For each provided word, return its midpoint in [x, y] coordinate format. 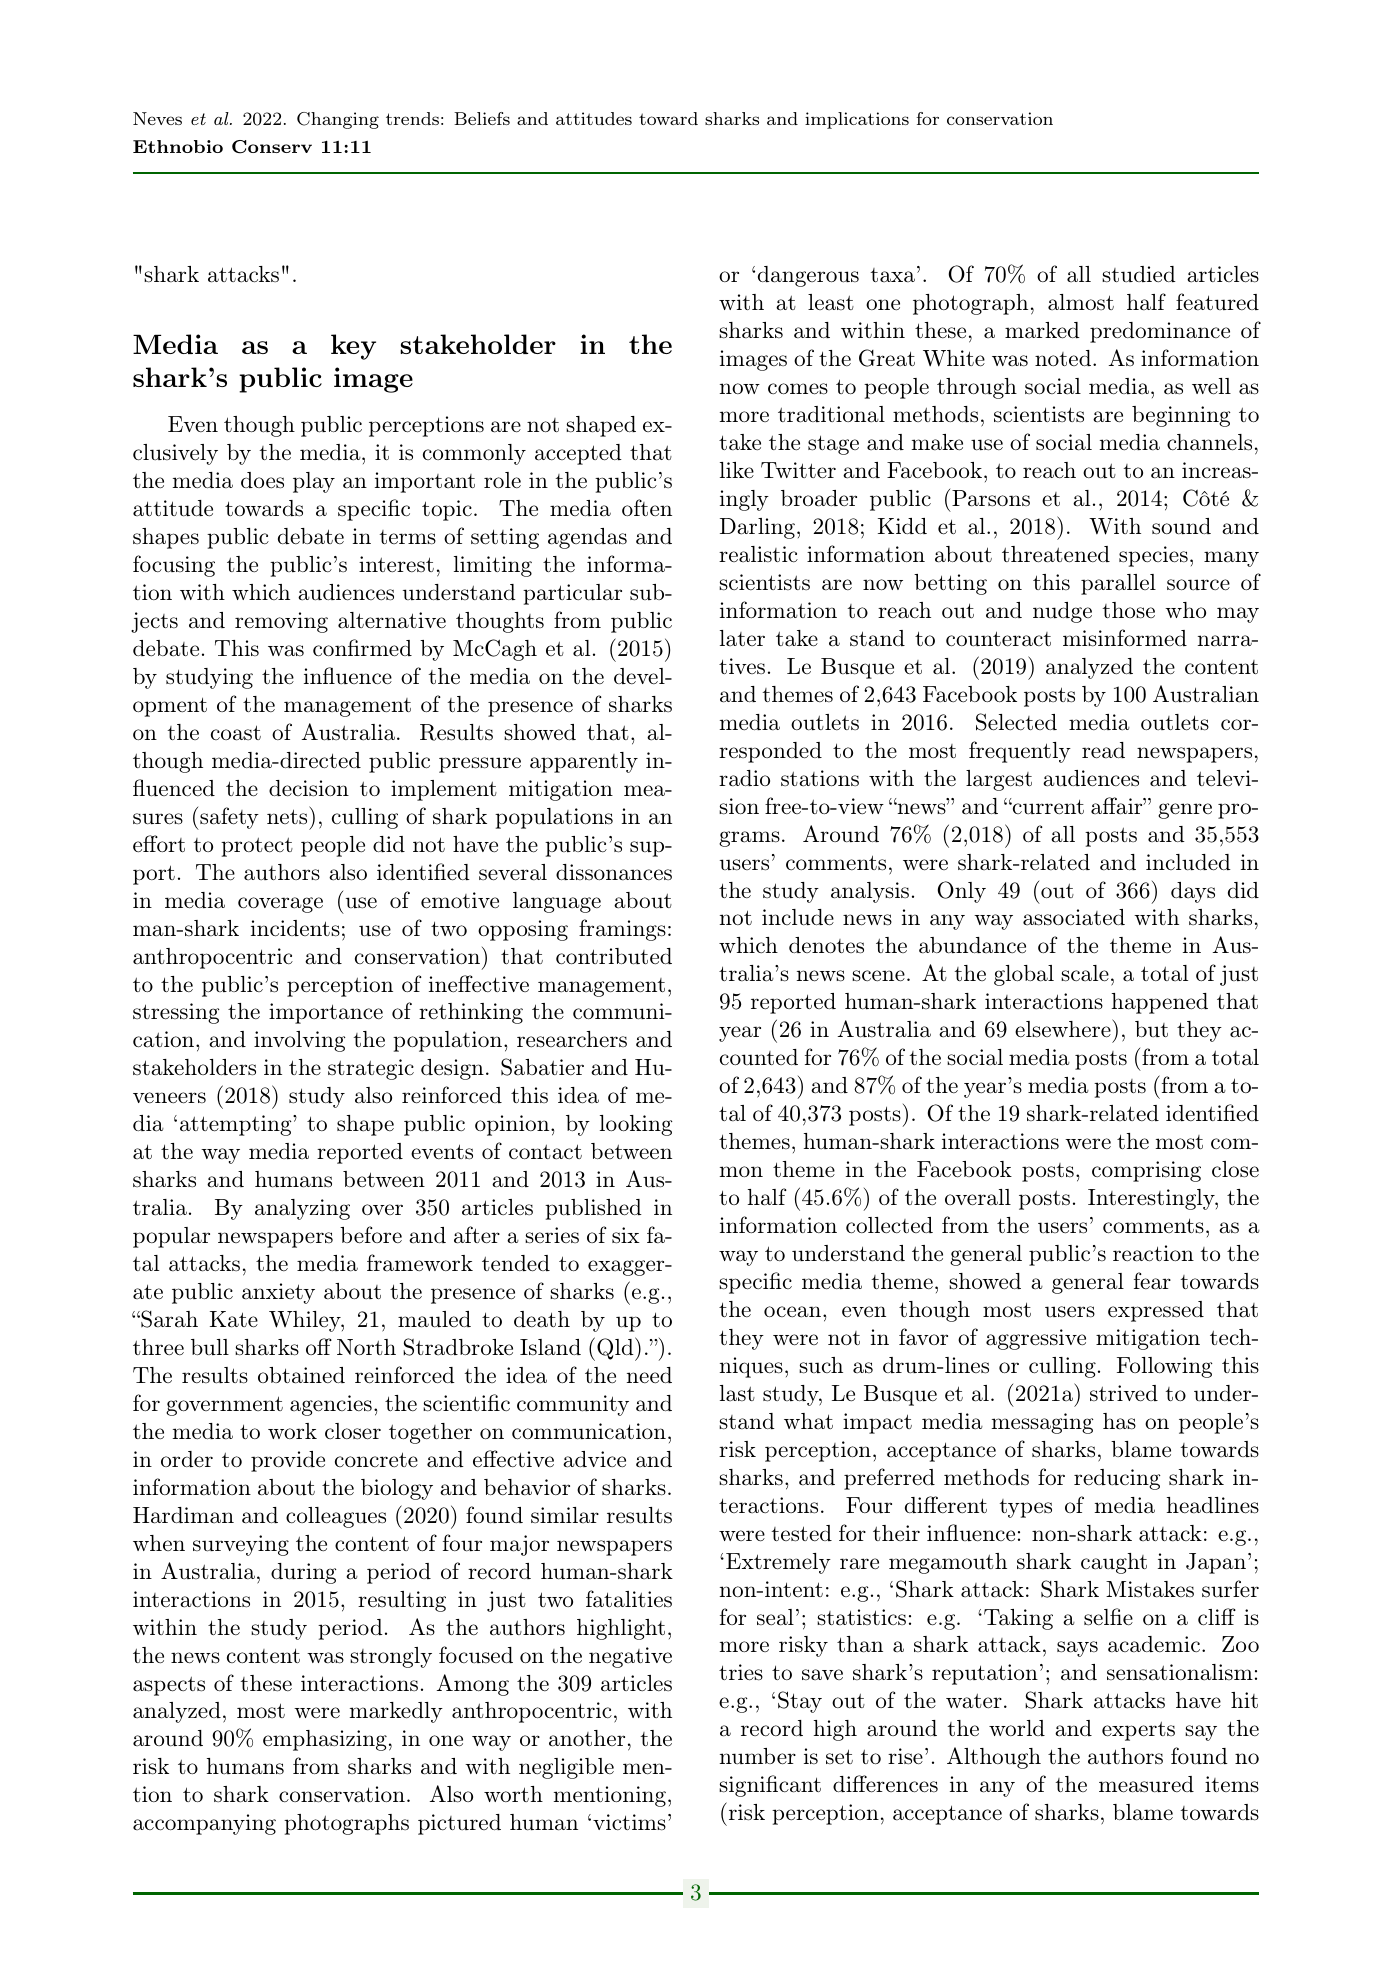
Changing [338, 120]
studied [1139, 274]
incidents [295, 928]
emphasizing [325, 1740]
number [758, 1756]
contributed [614, 956]
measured [1146, 1784]
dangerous [808, 276]
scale [1085, 973]
